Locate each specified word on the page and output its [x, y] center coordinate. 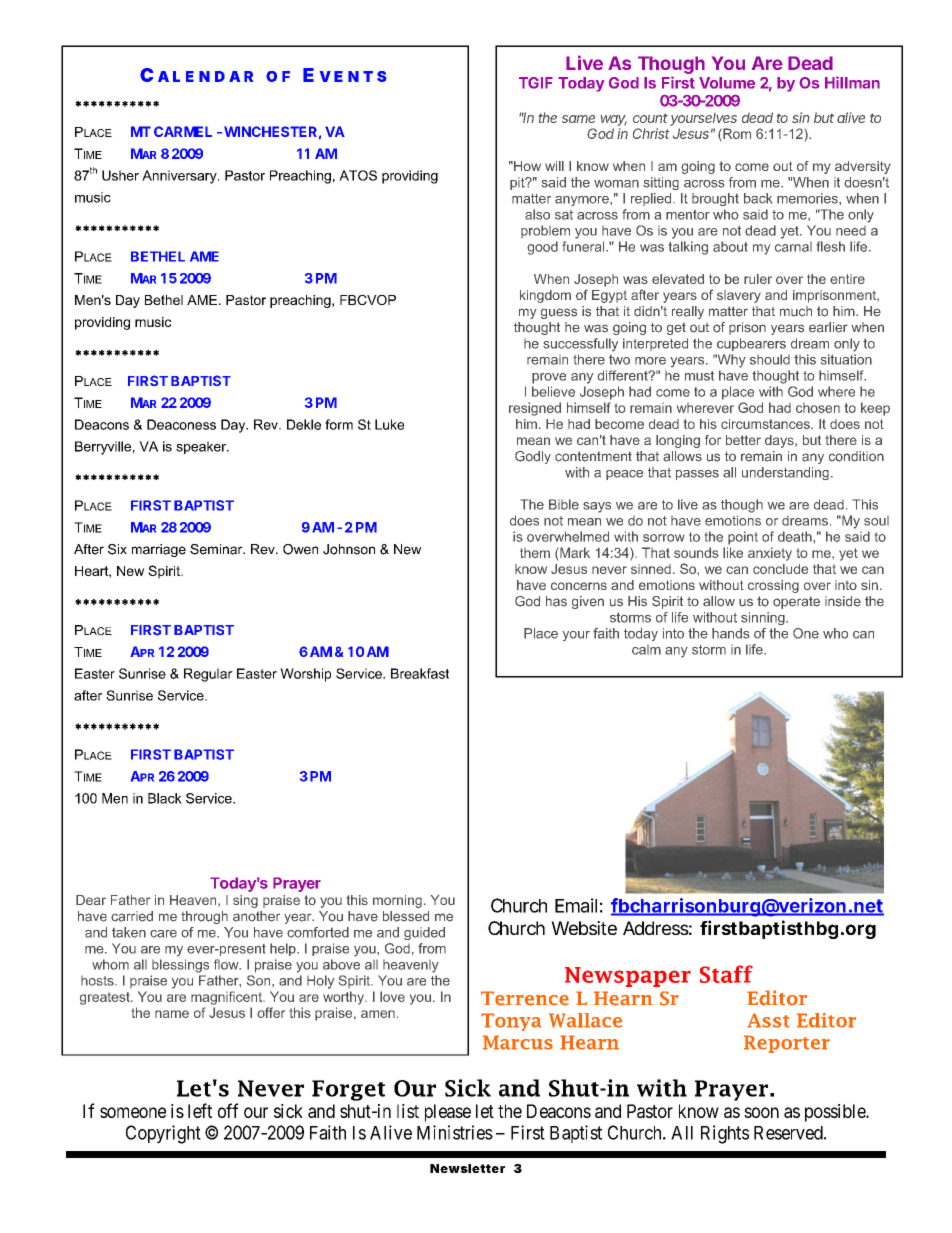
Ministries [455, 1132]
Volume [727, 83]
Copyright [163, 1134]
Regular [208, 675]
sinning [764, 618]
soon [761, 1112]
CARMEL [183, 131]
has [556, 601]
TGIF [536, 83]
